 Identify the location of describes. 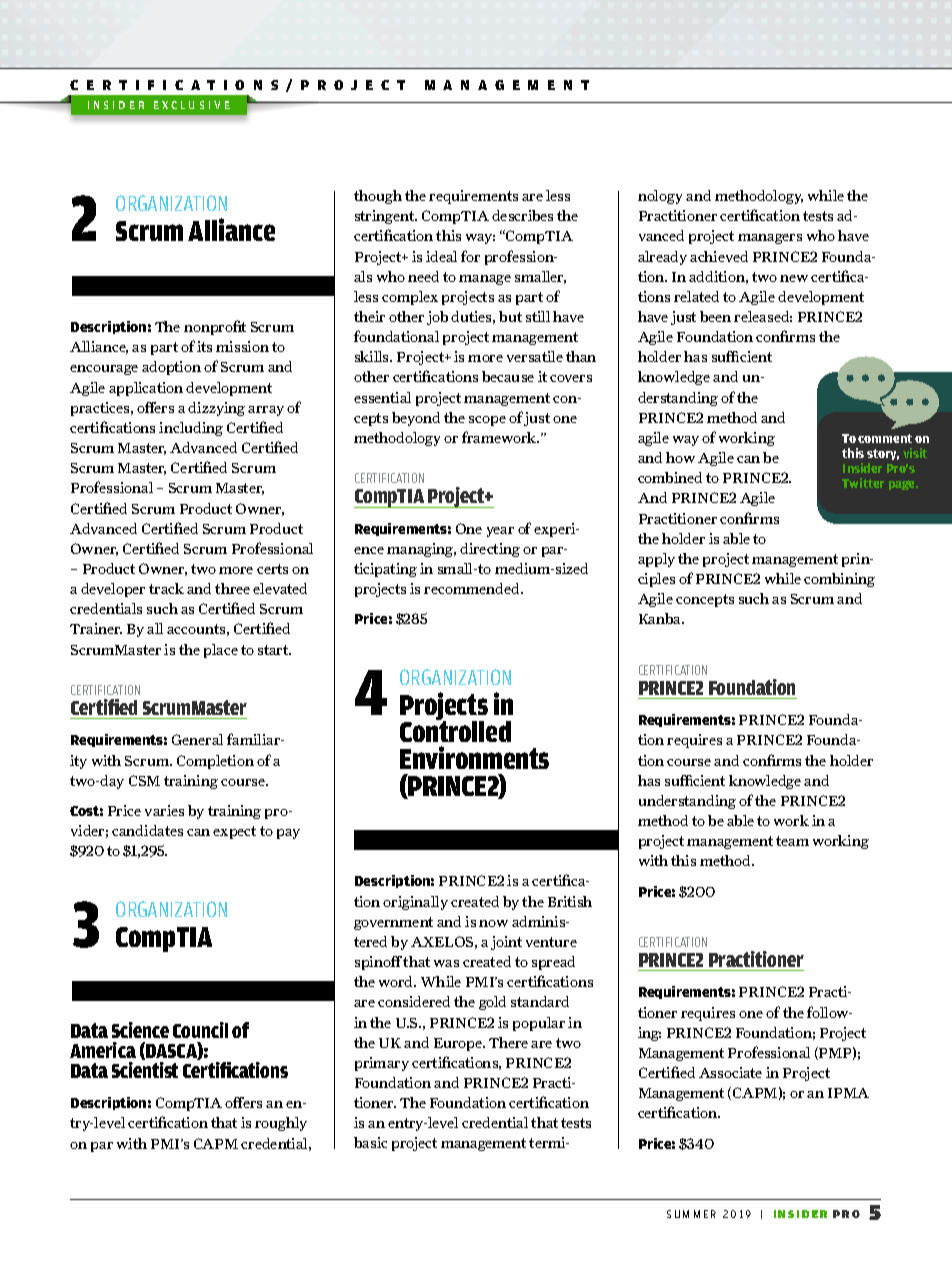
(522, 215).
